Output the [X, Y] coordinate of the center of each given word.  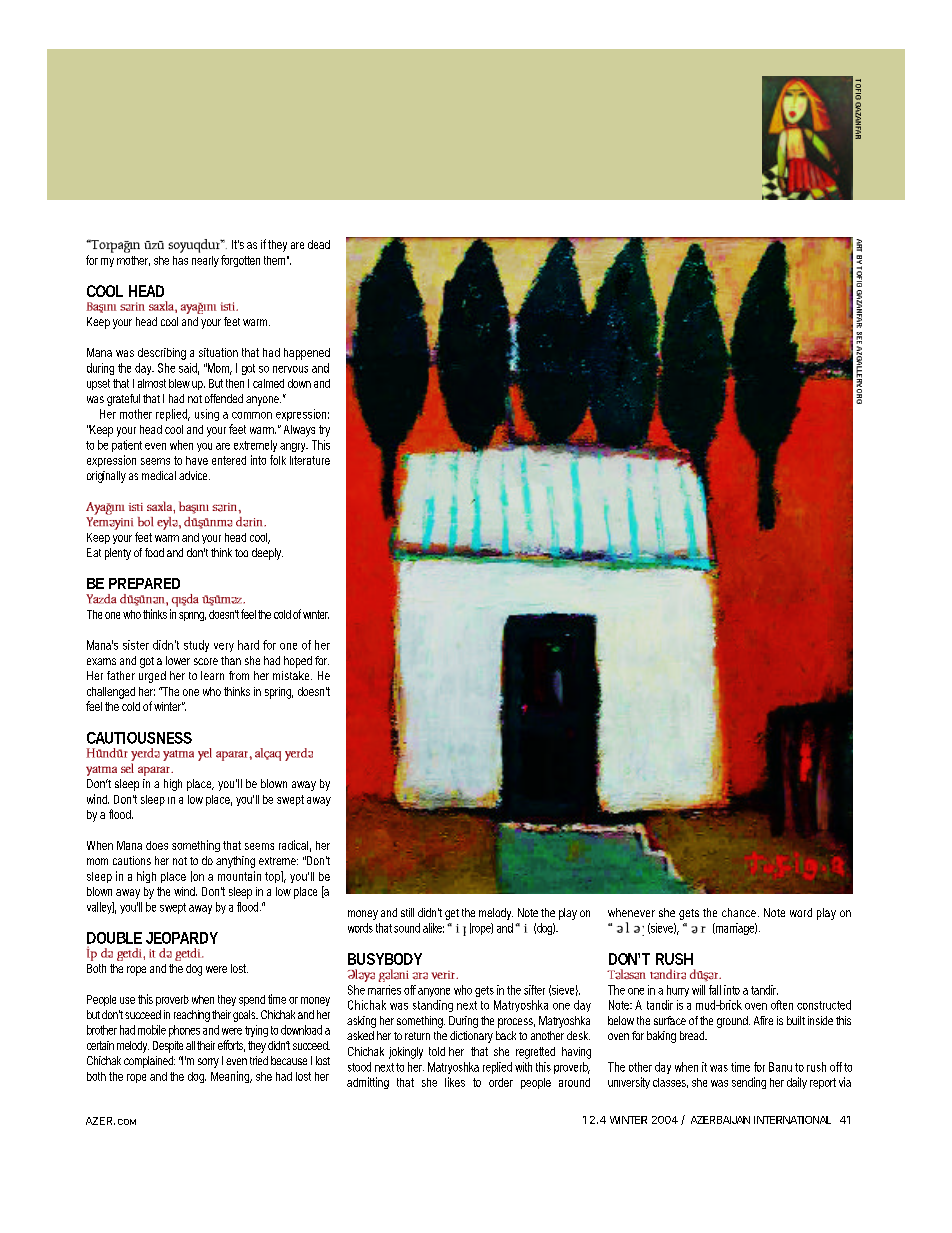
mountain [239, 876]
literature [310, 460]
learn [212, 675]
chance [740, 912]
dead [319, 244]
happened [307, 354]
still [407, 912]
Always [299, 431]
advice [194, 475]
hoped [298, 662]
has [180, 260]
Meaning [231, 1077]
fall [715, 990]
